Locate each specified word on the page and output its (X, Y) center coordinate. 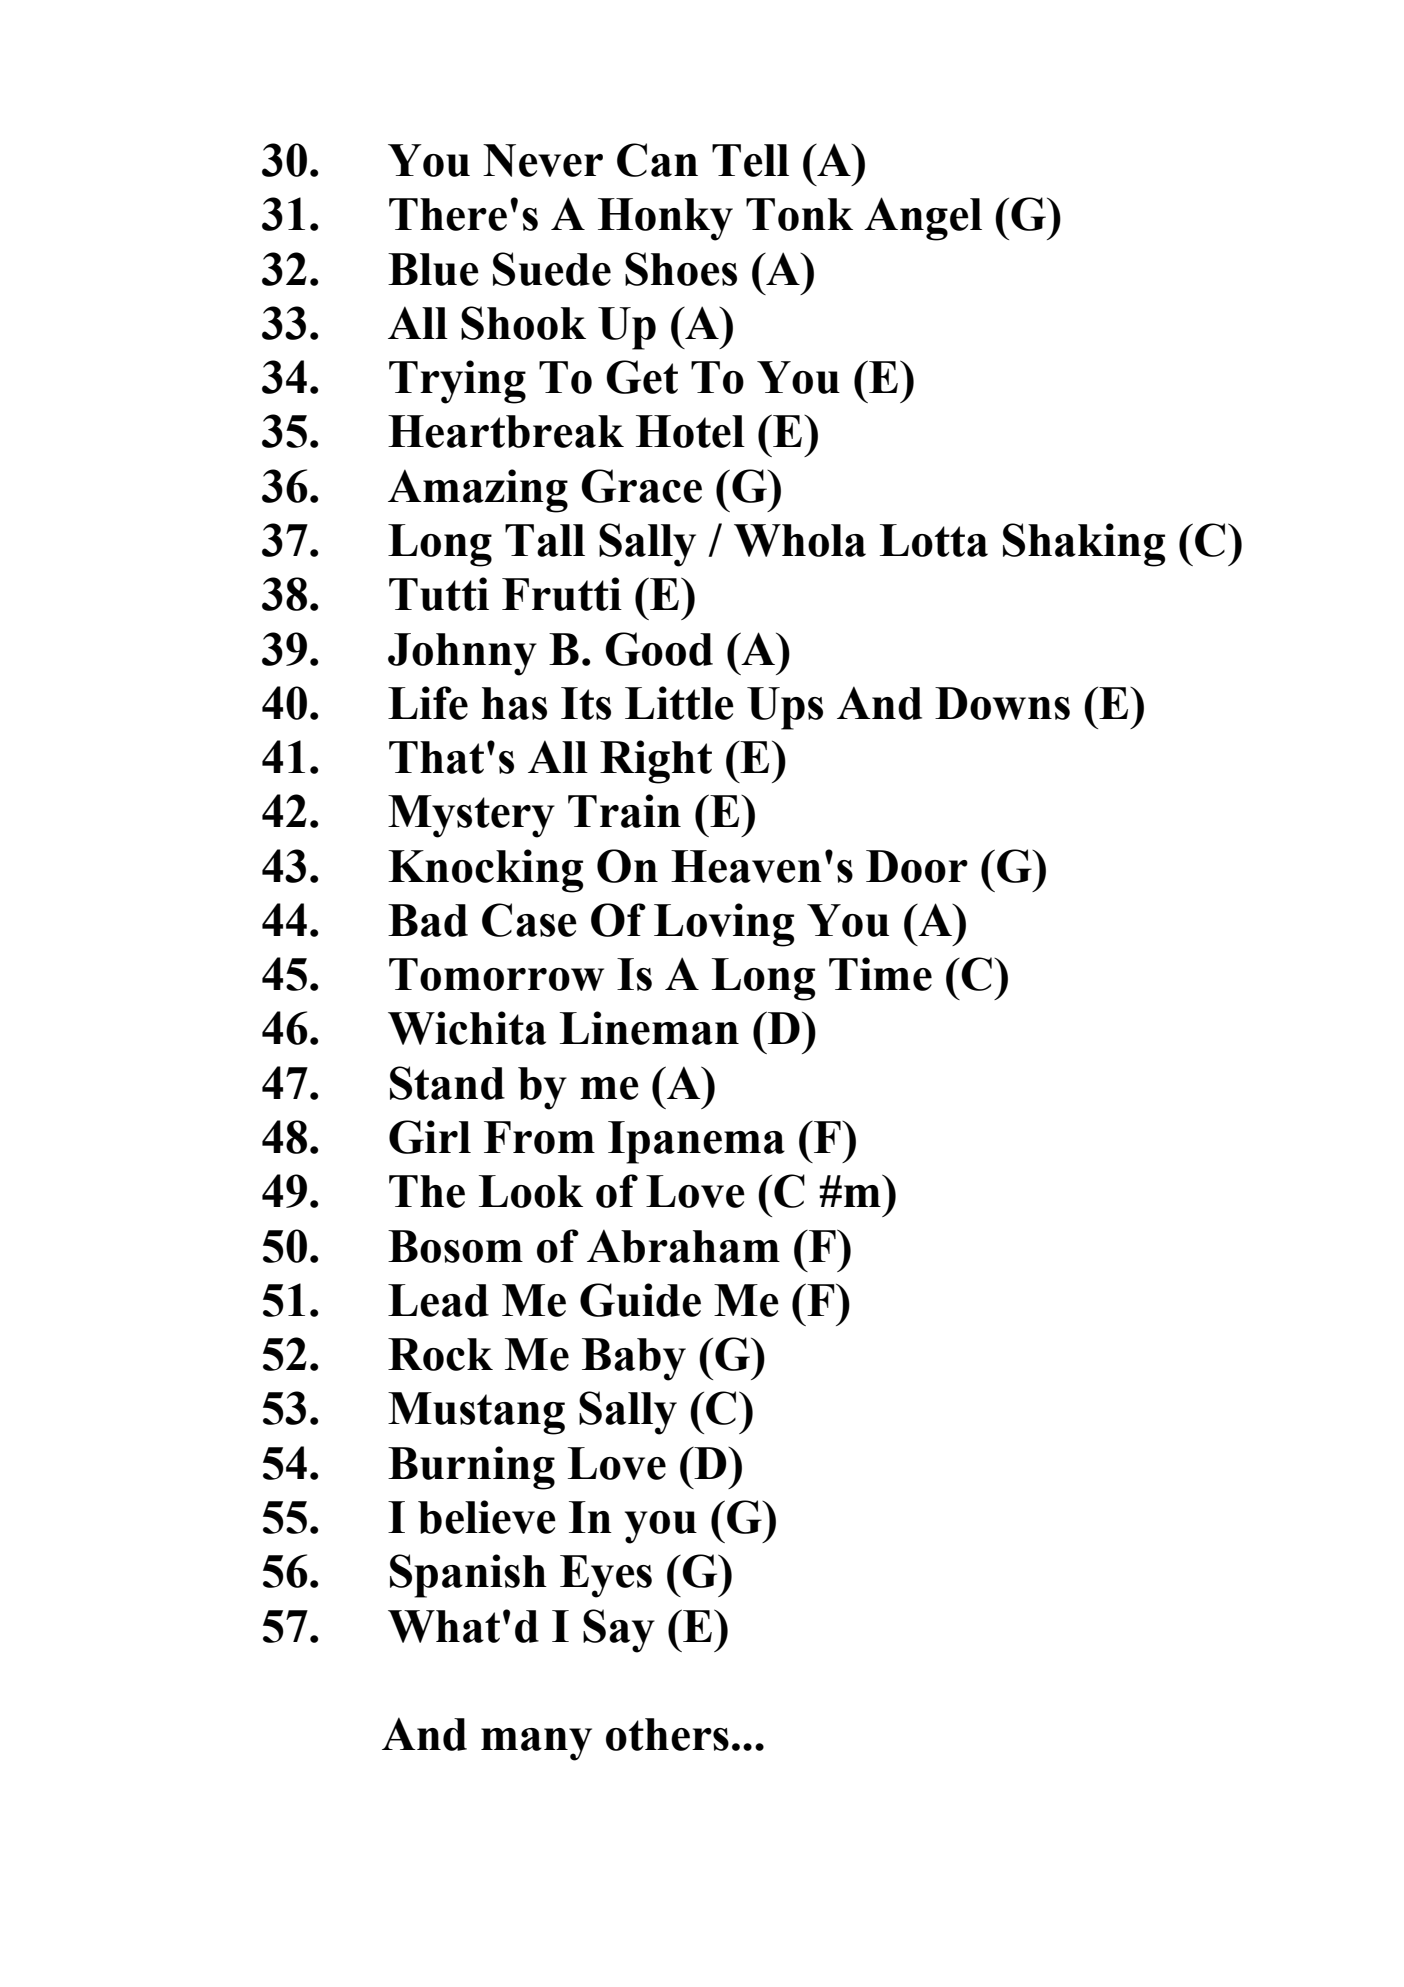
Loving (724, 925)
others (667, 1734)
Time (880, 974)
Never (543, 160)
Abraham (683, 1246)
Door (917, 866)
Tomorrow (496, 974)
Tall (545, 540)
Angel (923, 219)
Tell (750, 160)
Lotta (934, 540)
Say (619, 1631)
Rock (440, 1354)
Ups (785, 708)
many (536, 1744)
